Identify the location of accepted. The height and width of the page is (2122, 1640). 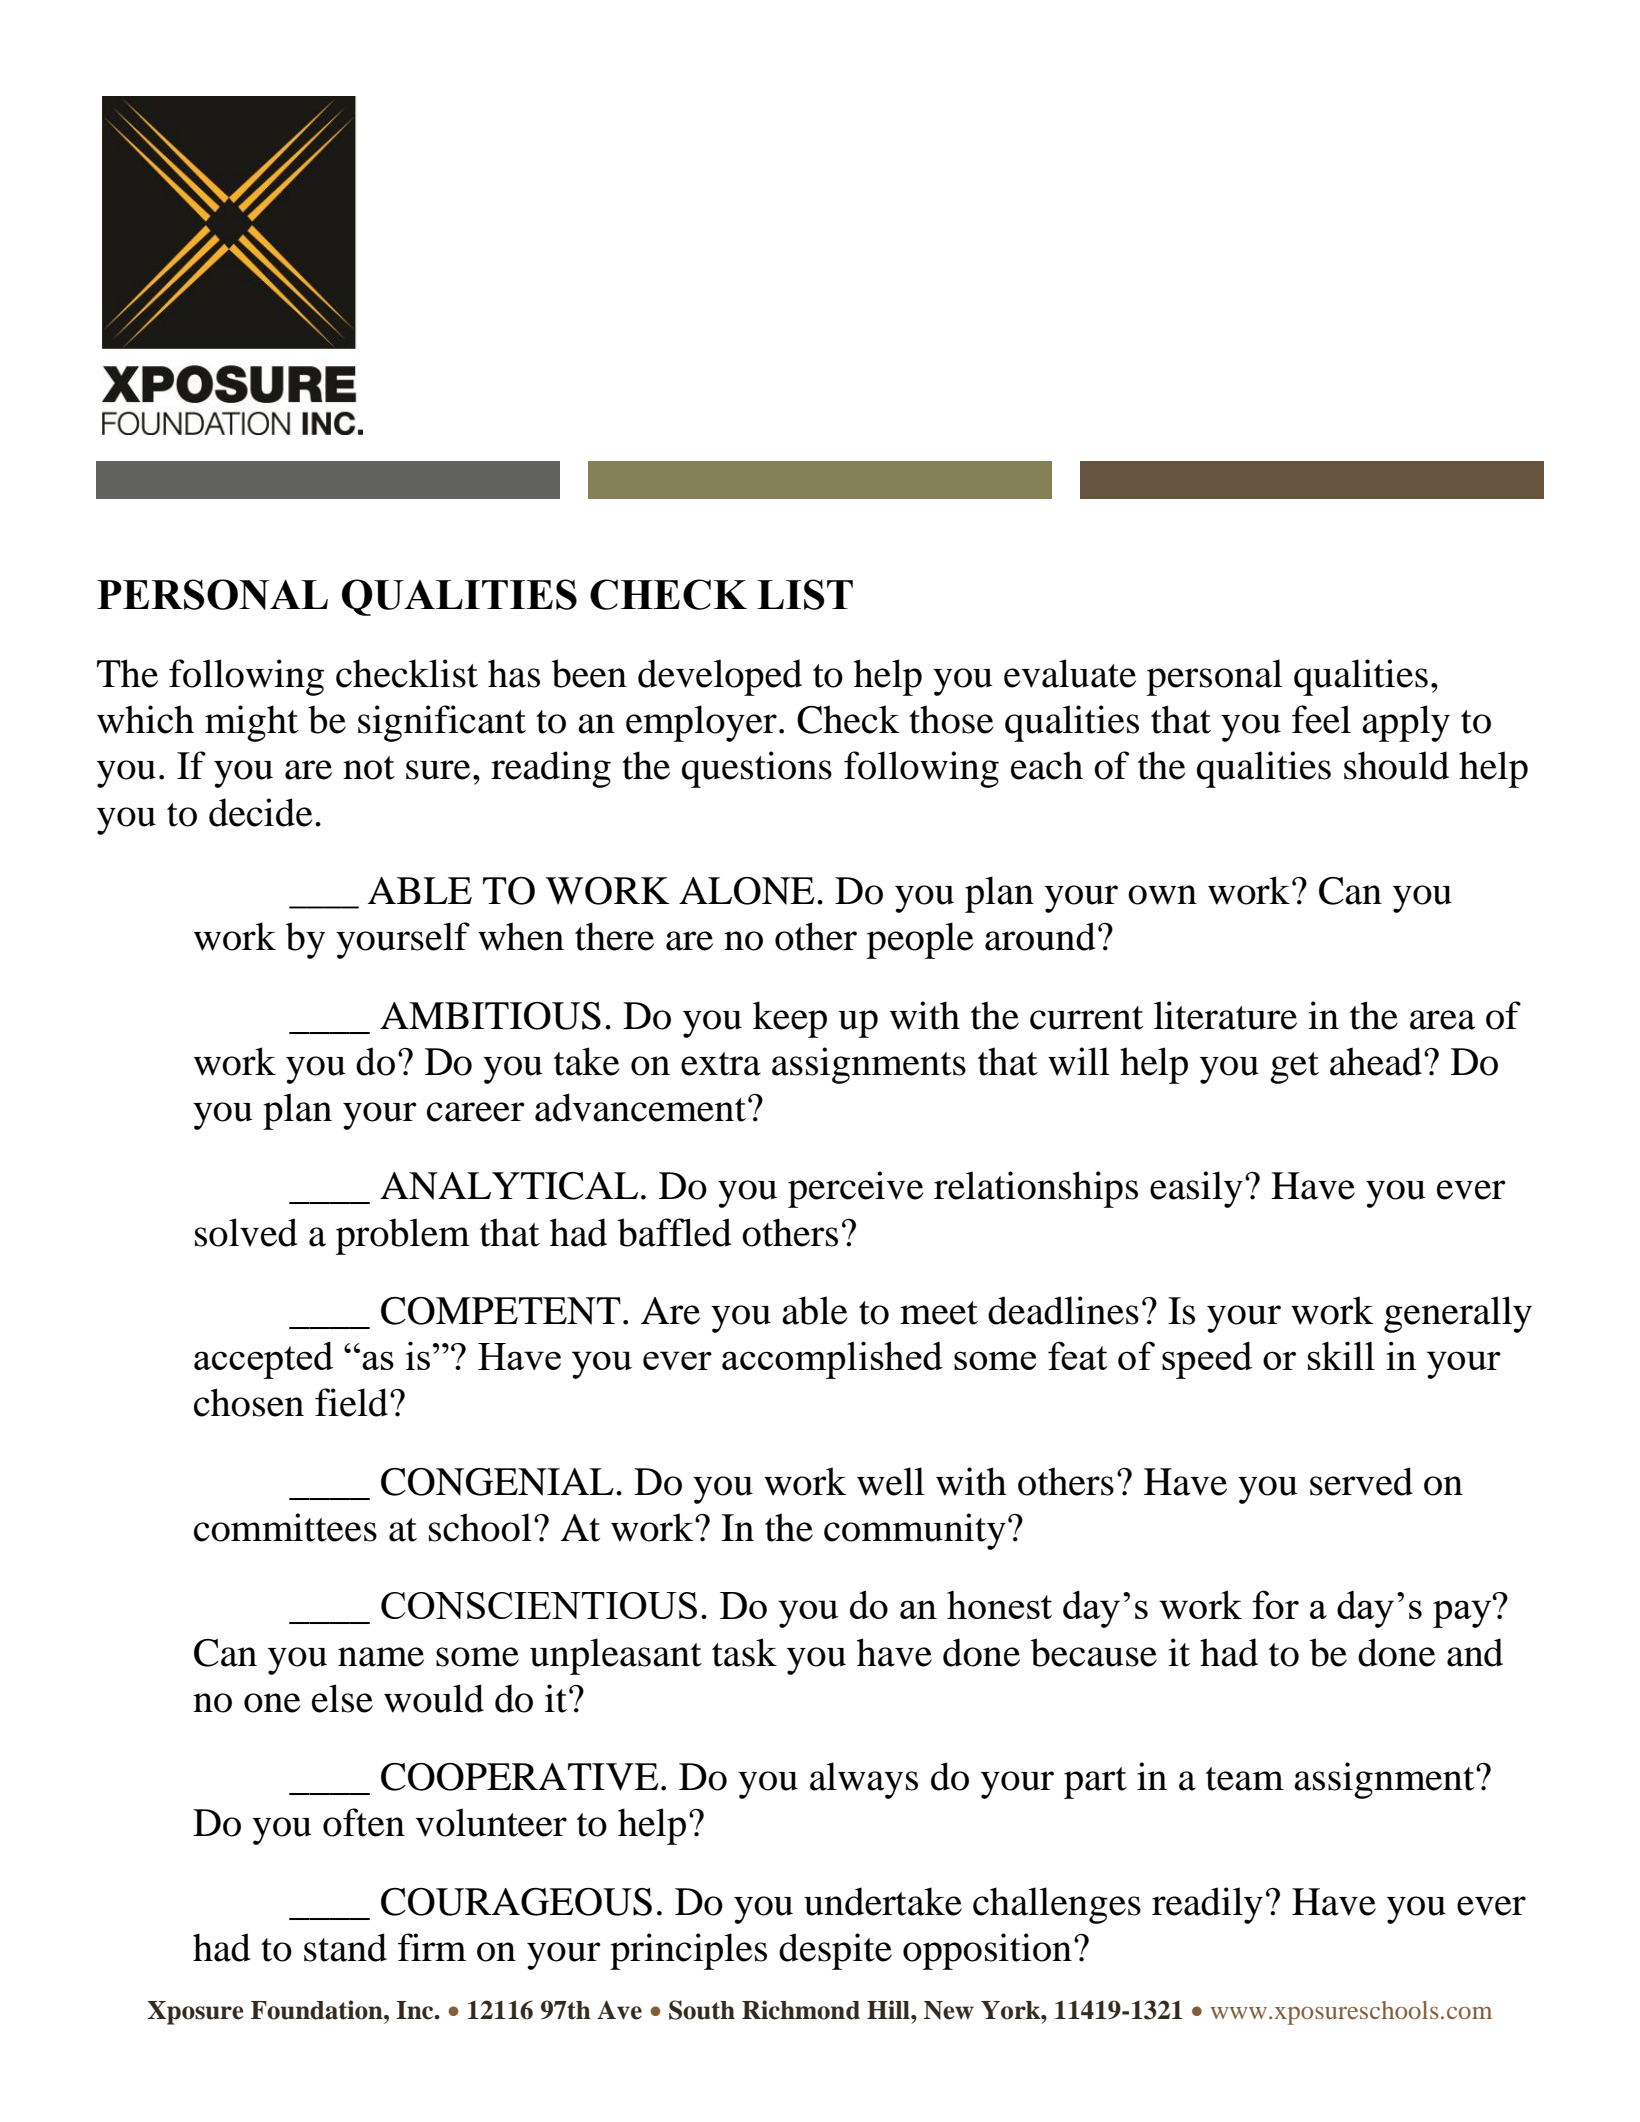
(263, 1360).
